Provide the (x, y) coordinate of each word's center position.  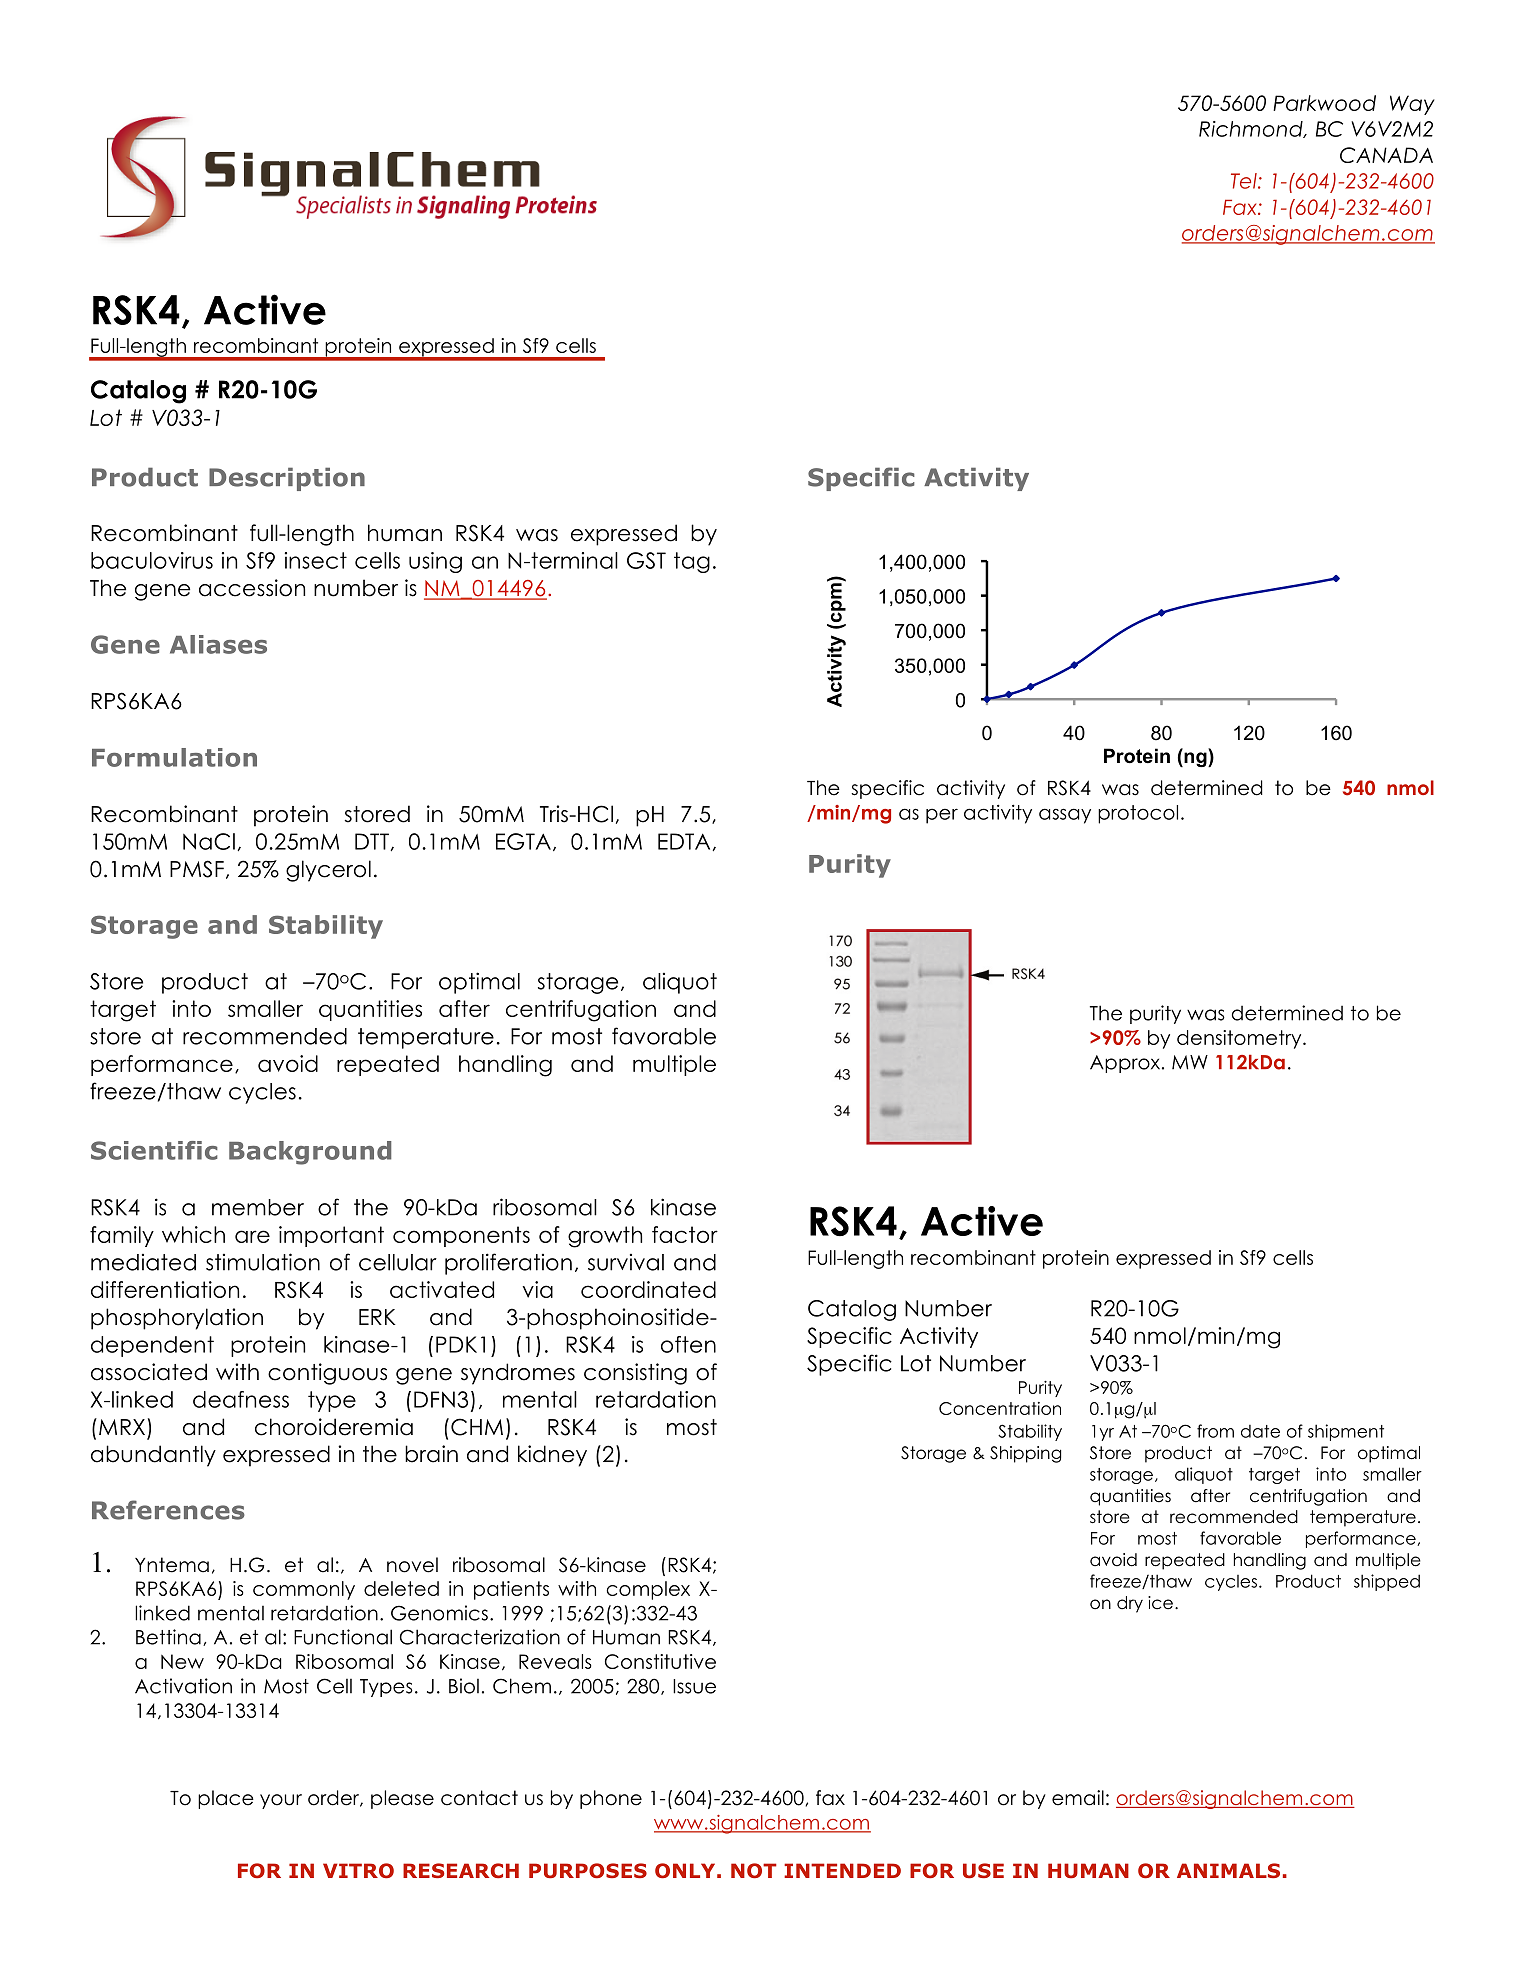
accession (252, 588)
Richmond (1252, 129)
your (281, 1801)
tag (692, 562)
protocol (1138, 814)
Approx (1126, 1064)
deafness (241, 1399)
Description (287, 479)
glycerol (328, 871)
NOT (754, 1870)
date (1260, 1431)
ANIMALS (1228, 1870)
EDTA (685, 842)
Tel (1245, 181)
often (688, 1344)
